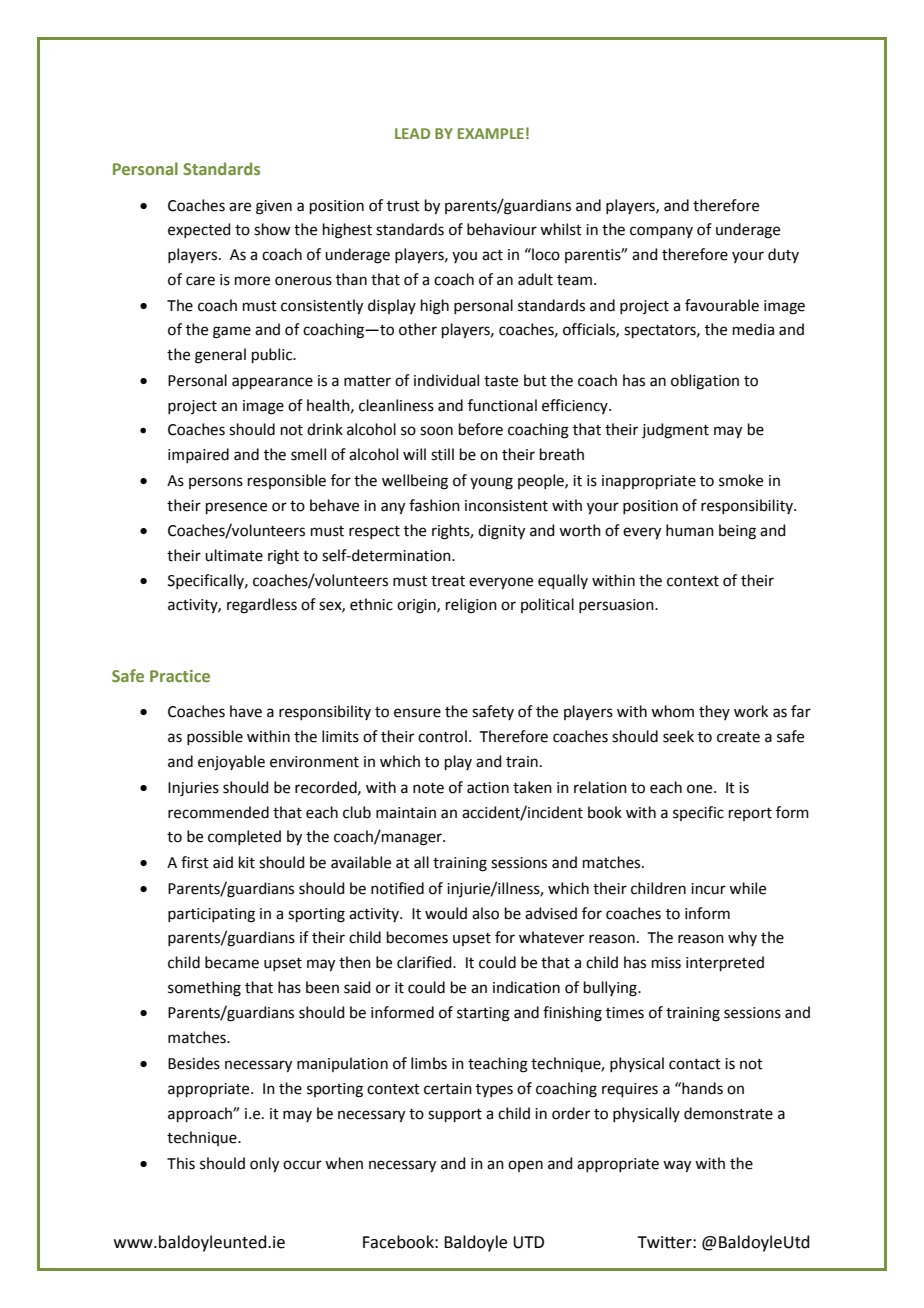 Image resolution: width=924 pixels, height=1308 pixels. I want to click on also, so click(485, 913).
